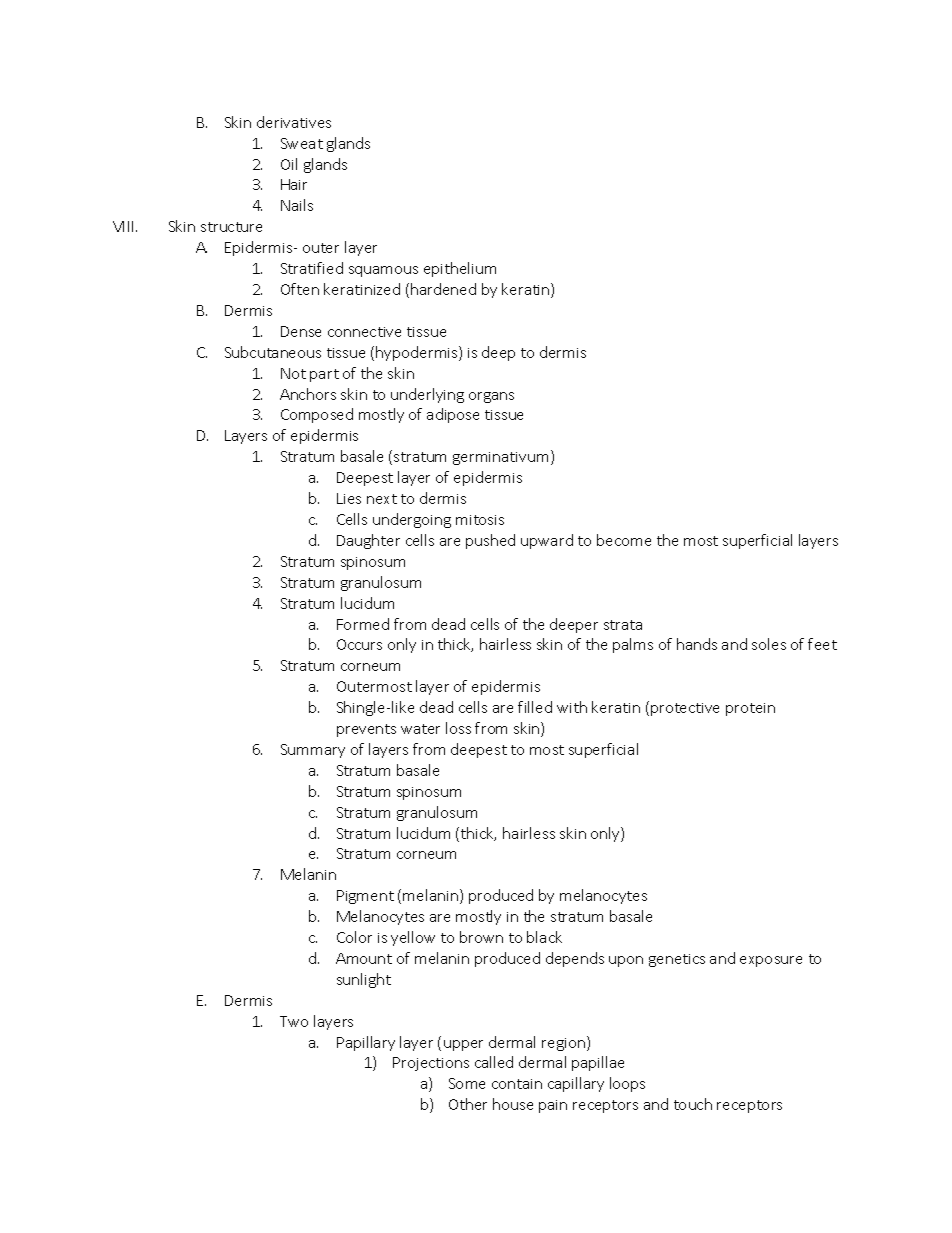 This screenshot has height=1233, width=952. What do you see at coordinates (750, 709) in the screenshot?
I see `protein` at bounding box center [750, 709].
